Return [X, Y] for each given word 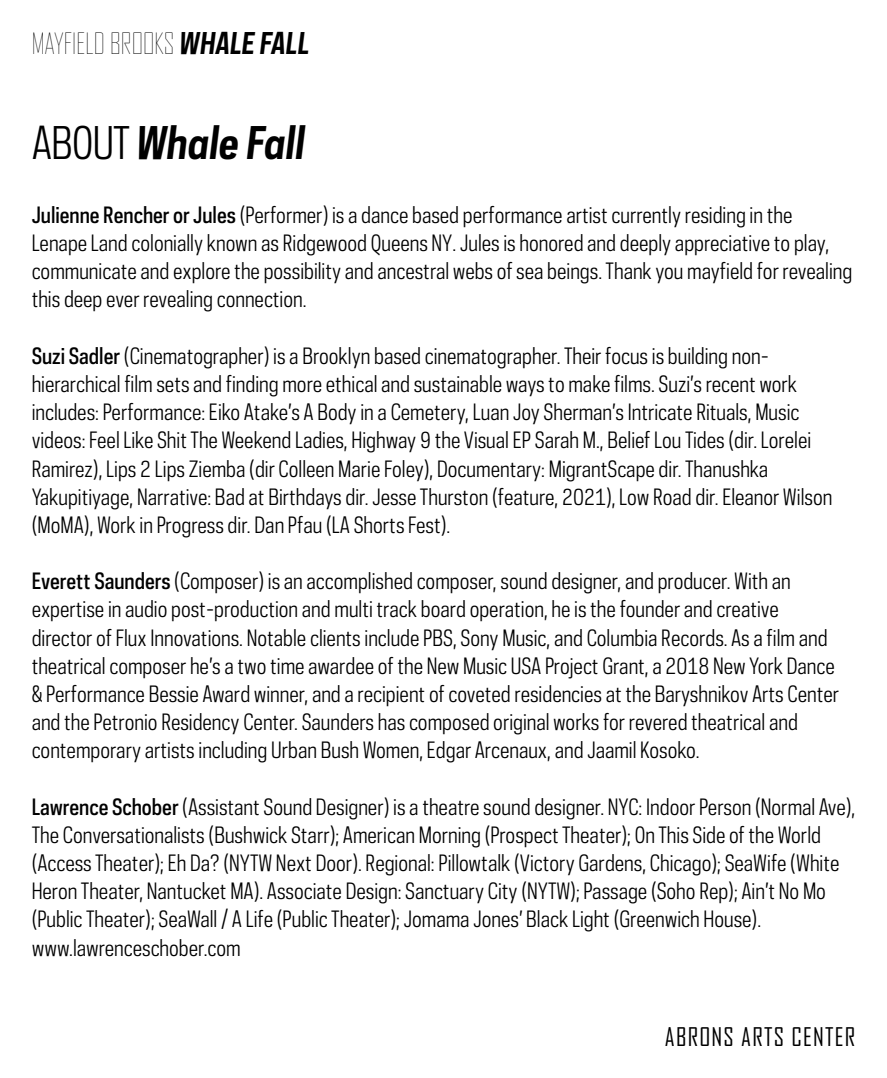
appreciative [722, 245]
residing [715, 217]
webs [473, 271]
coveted [479, 694]
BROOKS [142, 43]
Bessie [173, 694]
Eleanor [751, 497]
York [766, 666]
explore [202, 273]
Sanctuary [444, 893]
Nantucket [186, 891]
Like [138, 440]
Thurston [454, 497]
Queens [399, 244]
